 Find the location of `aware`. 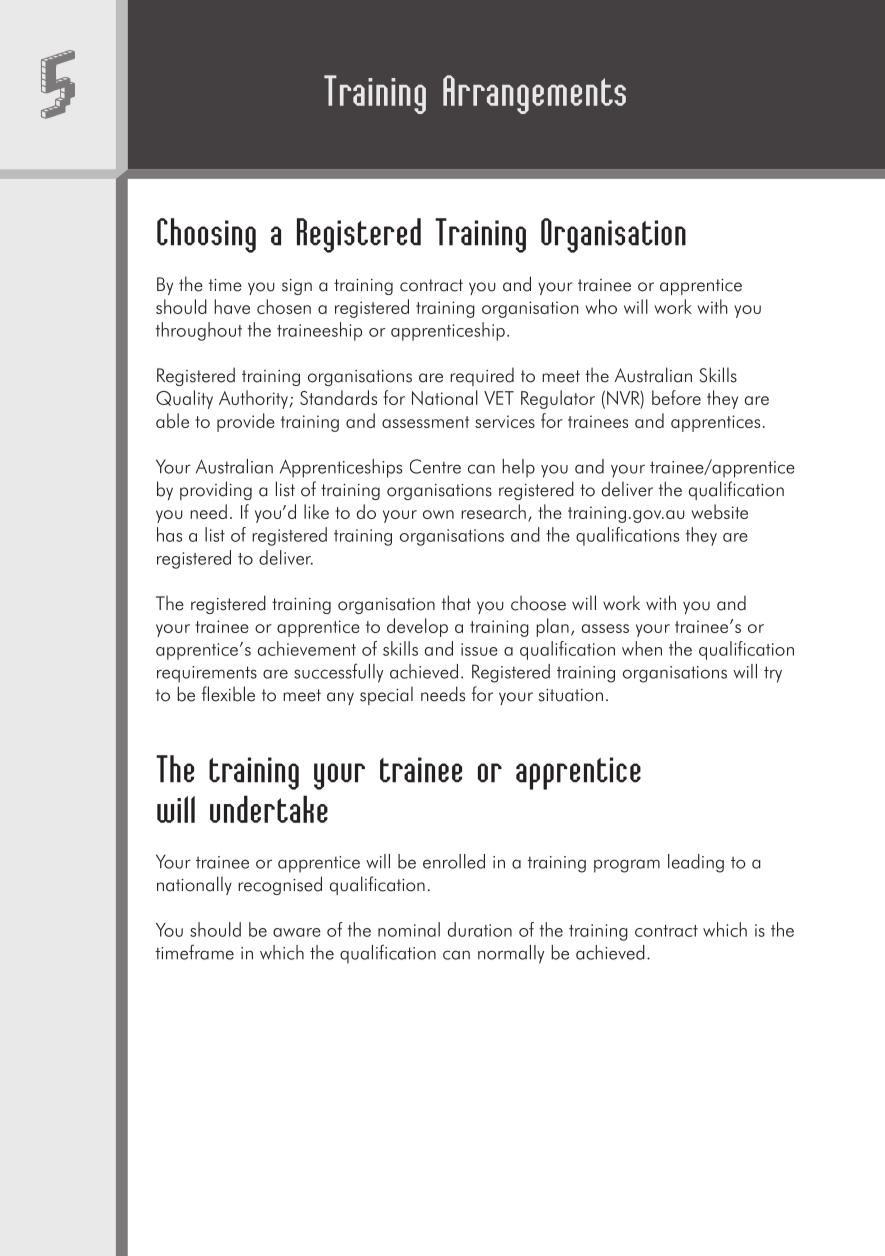

aware is located at coordinates (297, 932).
